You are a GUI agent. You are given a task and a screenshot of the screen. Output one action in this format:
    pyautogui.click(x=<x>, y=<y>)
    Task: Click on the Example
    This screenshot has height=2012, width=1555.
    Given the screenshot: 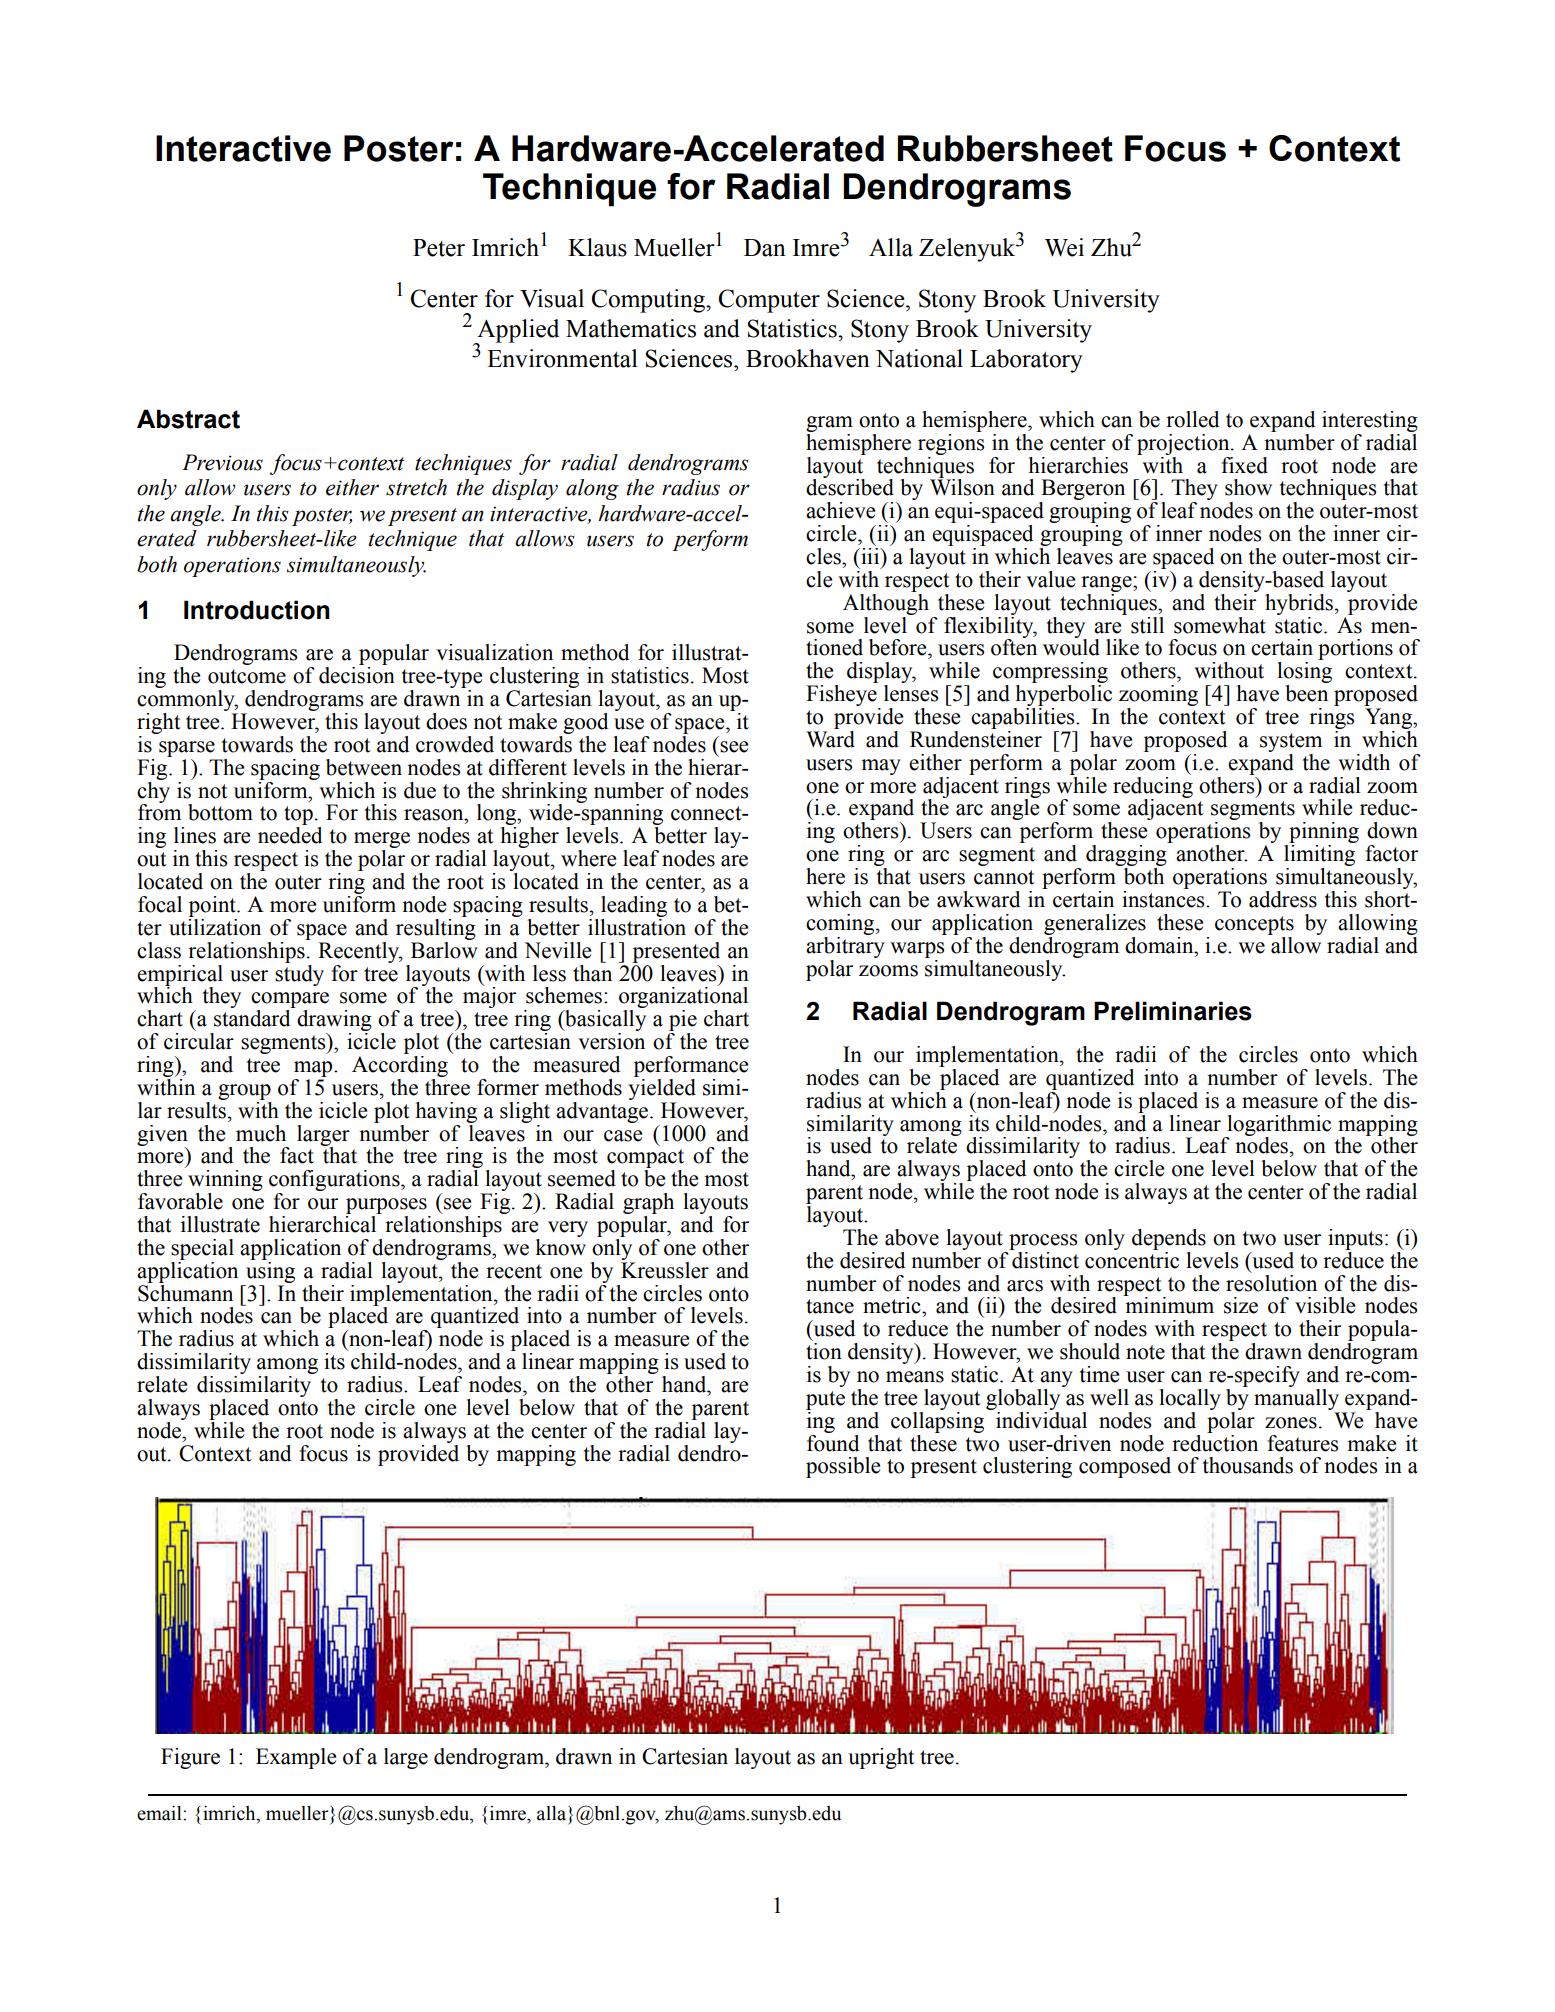 What is the action you would take?
    pyautogui.click(x=296, y=1758)
